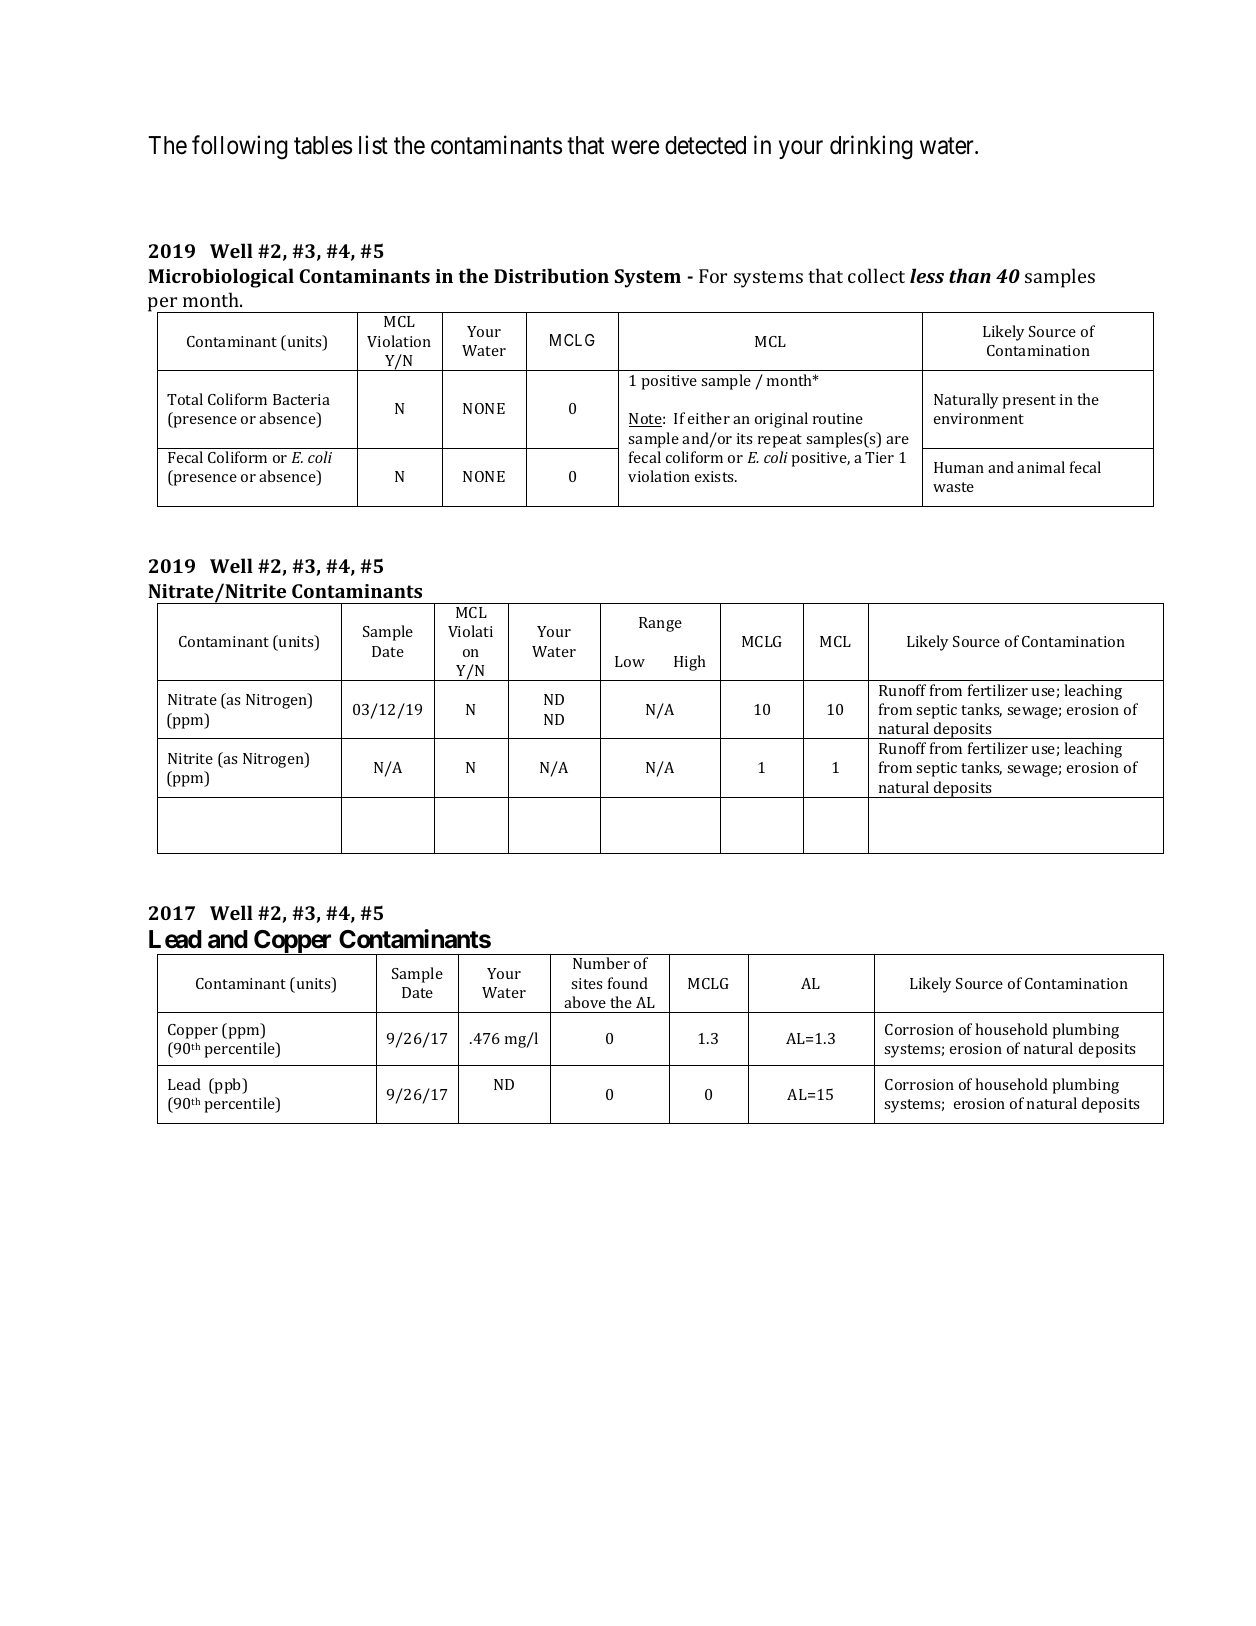 The image size is (1256, 1626). Describe the element at coordinates (628, 983) in the screenshot. I see `found` at that location.
